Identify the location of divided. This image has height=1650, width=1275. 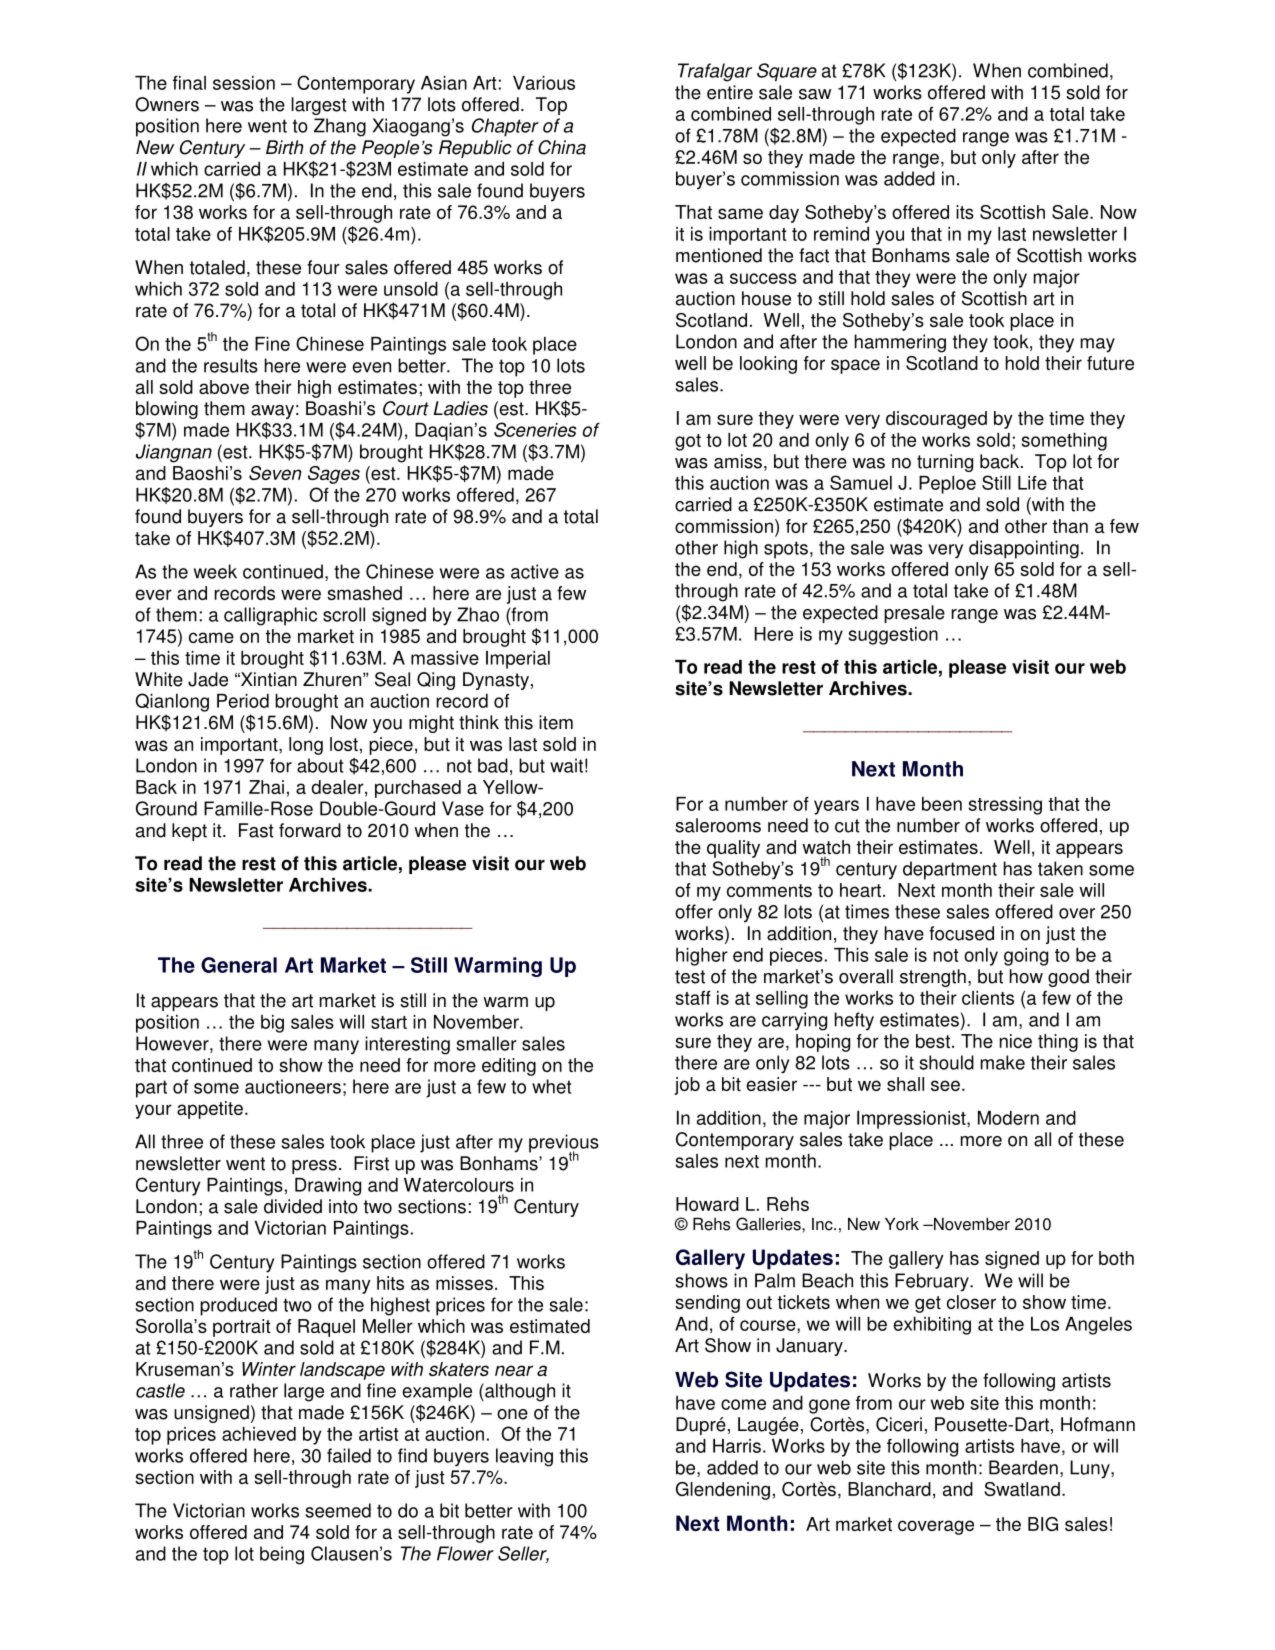
(293, 1206).
